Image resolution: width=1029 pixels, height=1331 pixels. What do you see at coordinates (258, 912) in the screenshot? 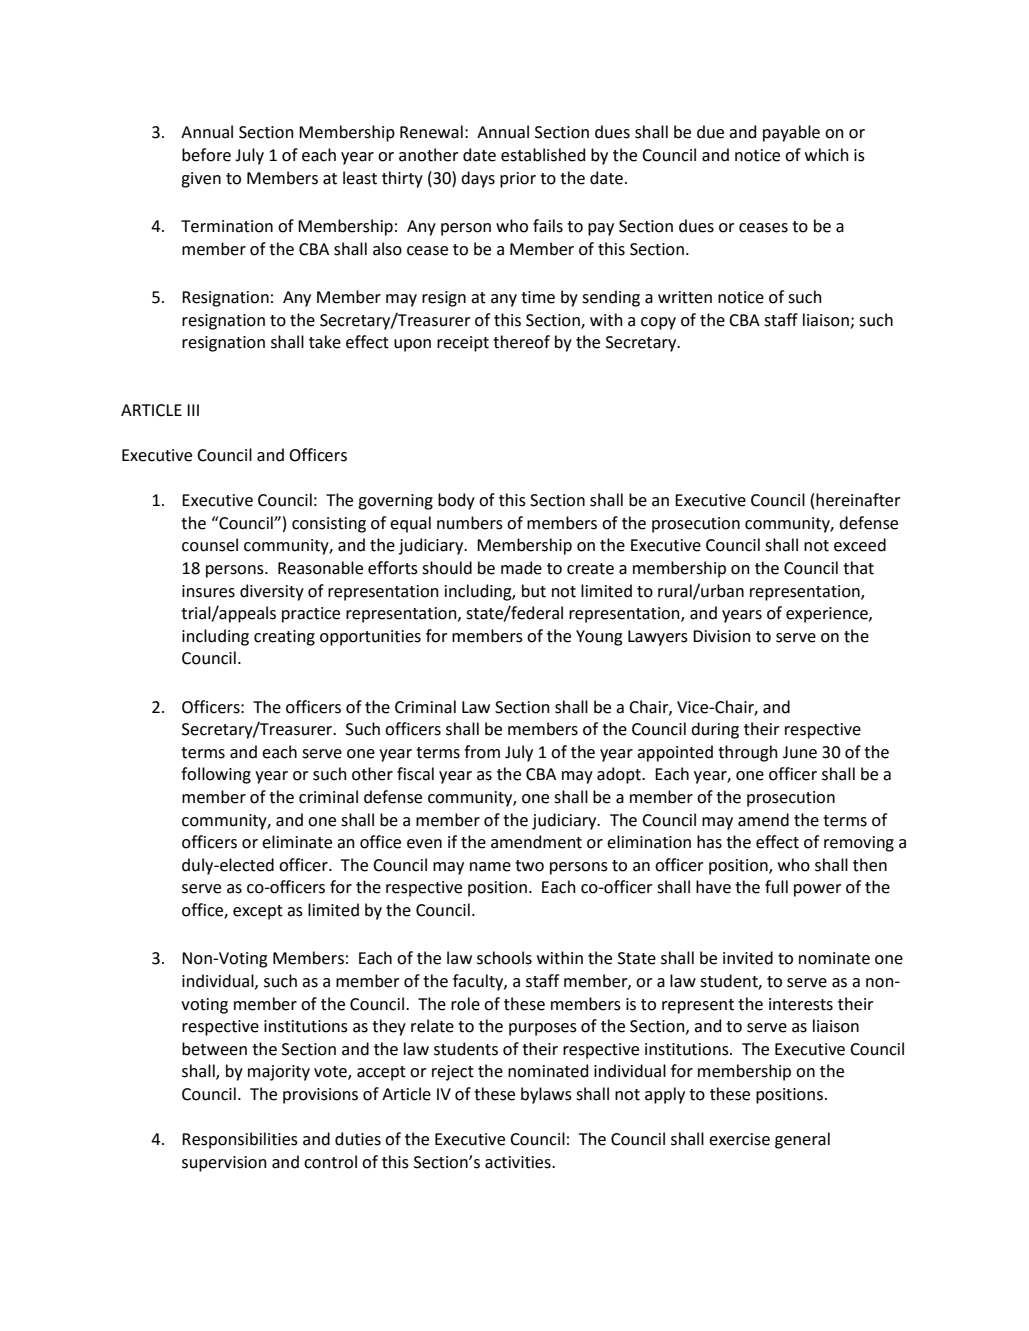
I see `except` at bounding box center [258, 912].
